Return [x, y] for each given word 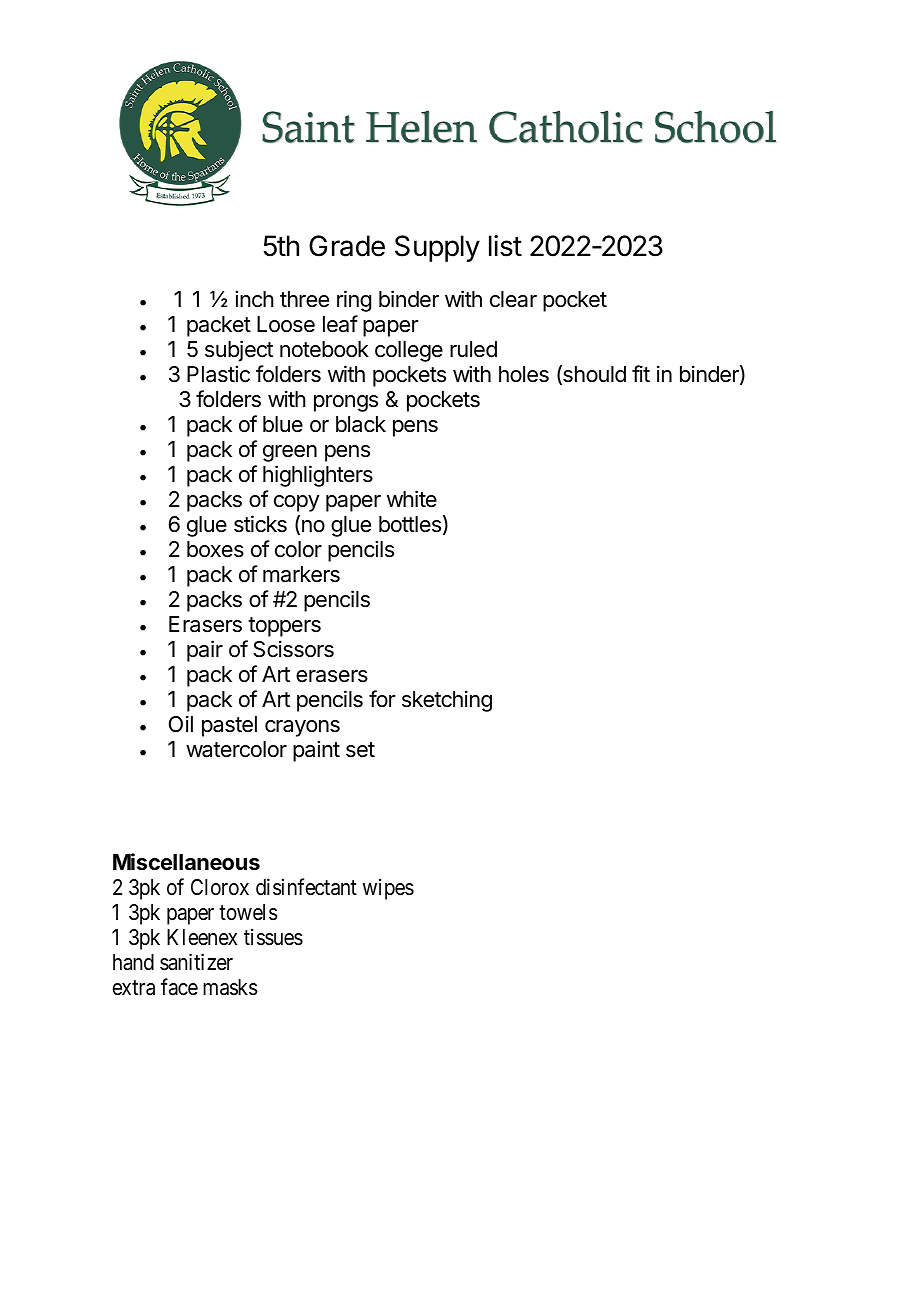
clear [513, 299]
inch [254, 299]
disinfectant [306, 887]
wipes [388, 889]
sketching [447, 701]
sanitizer [196, 962]
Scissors [293, 649]
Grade [347, 246]
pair [205, 651]
